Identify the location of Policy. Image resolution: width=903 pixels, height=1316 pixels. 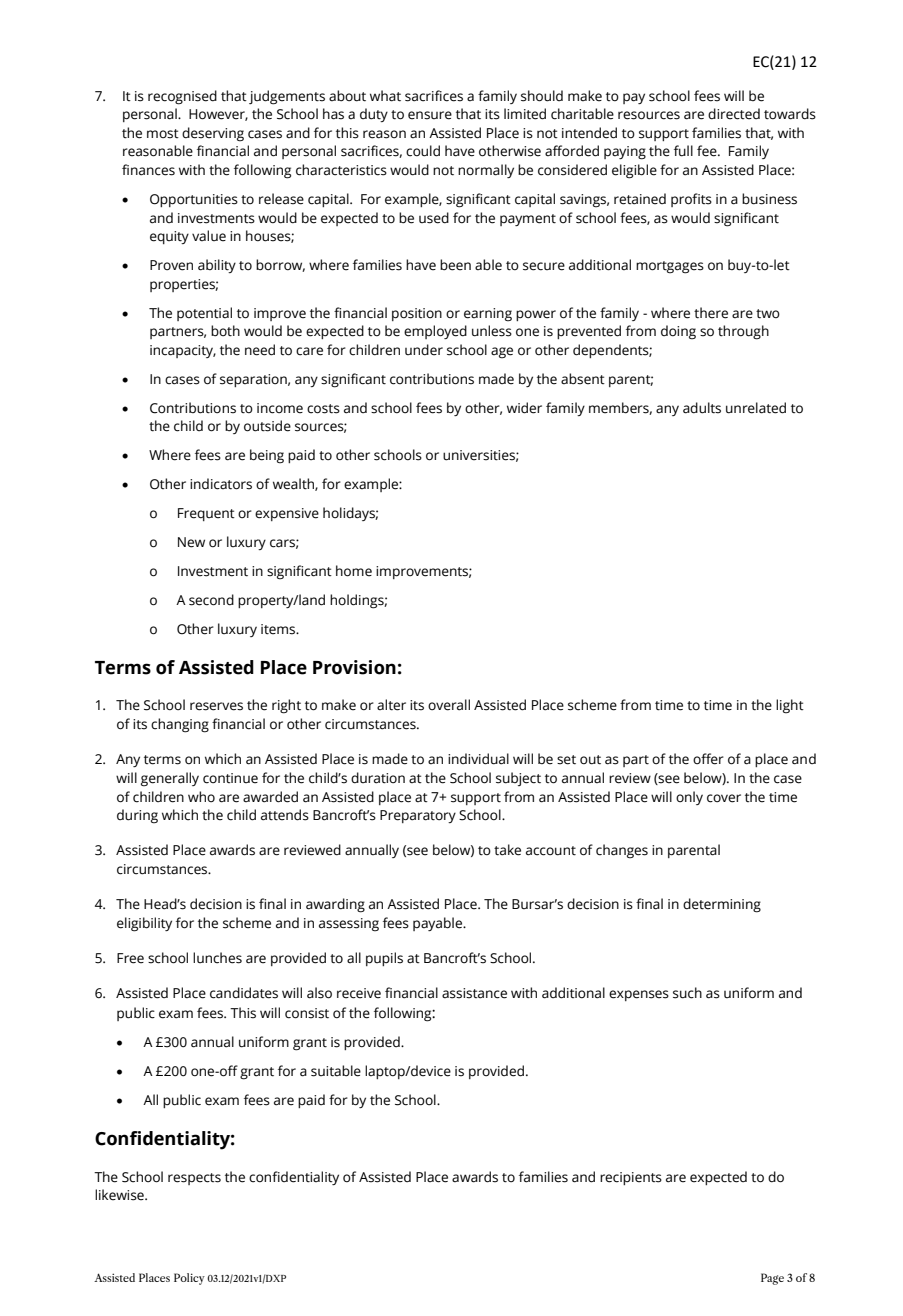
(189, 1279).
